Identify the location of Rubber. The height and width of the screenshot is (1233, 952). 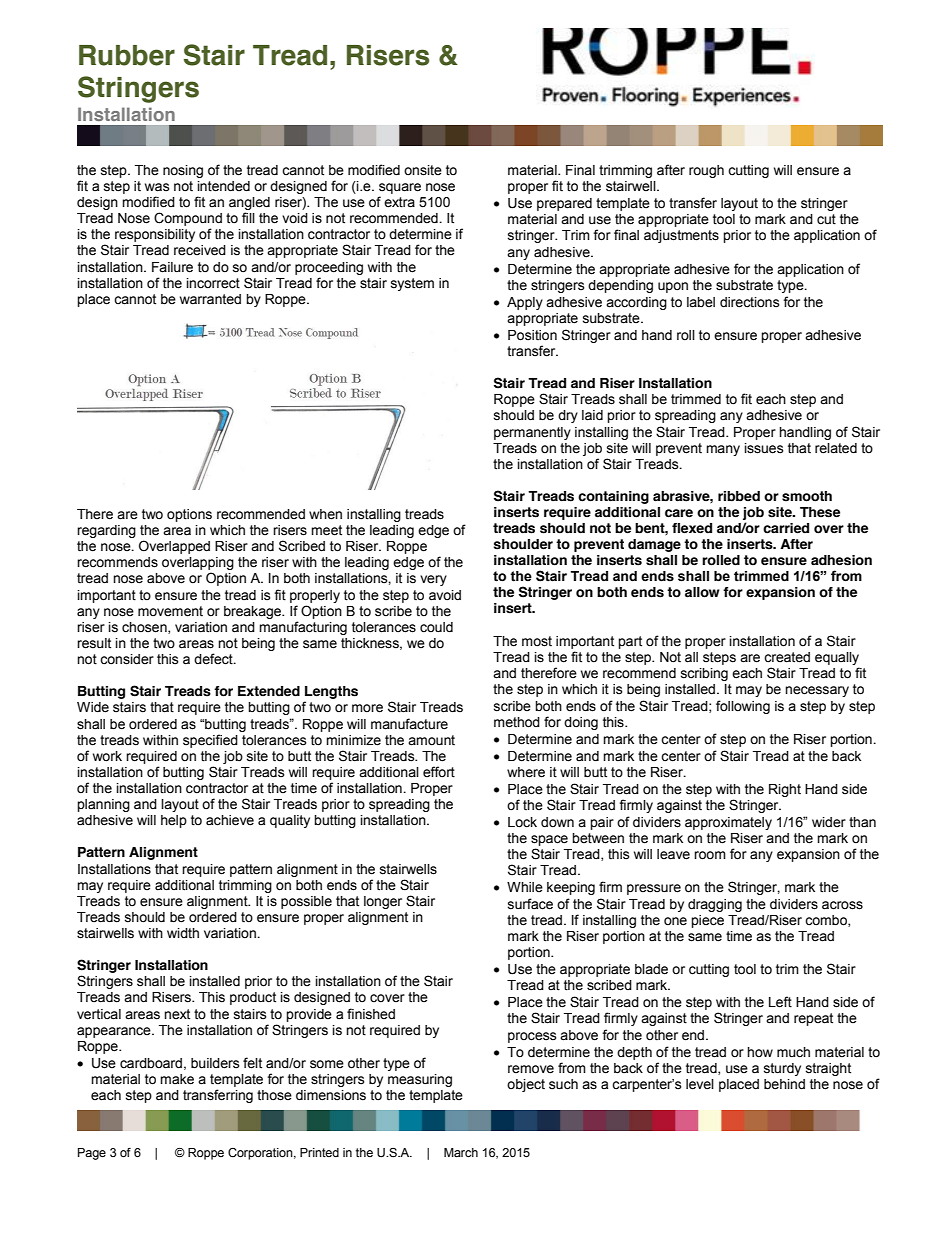
(127, 55).
